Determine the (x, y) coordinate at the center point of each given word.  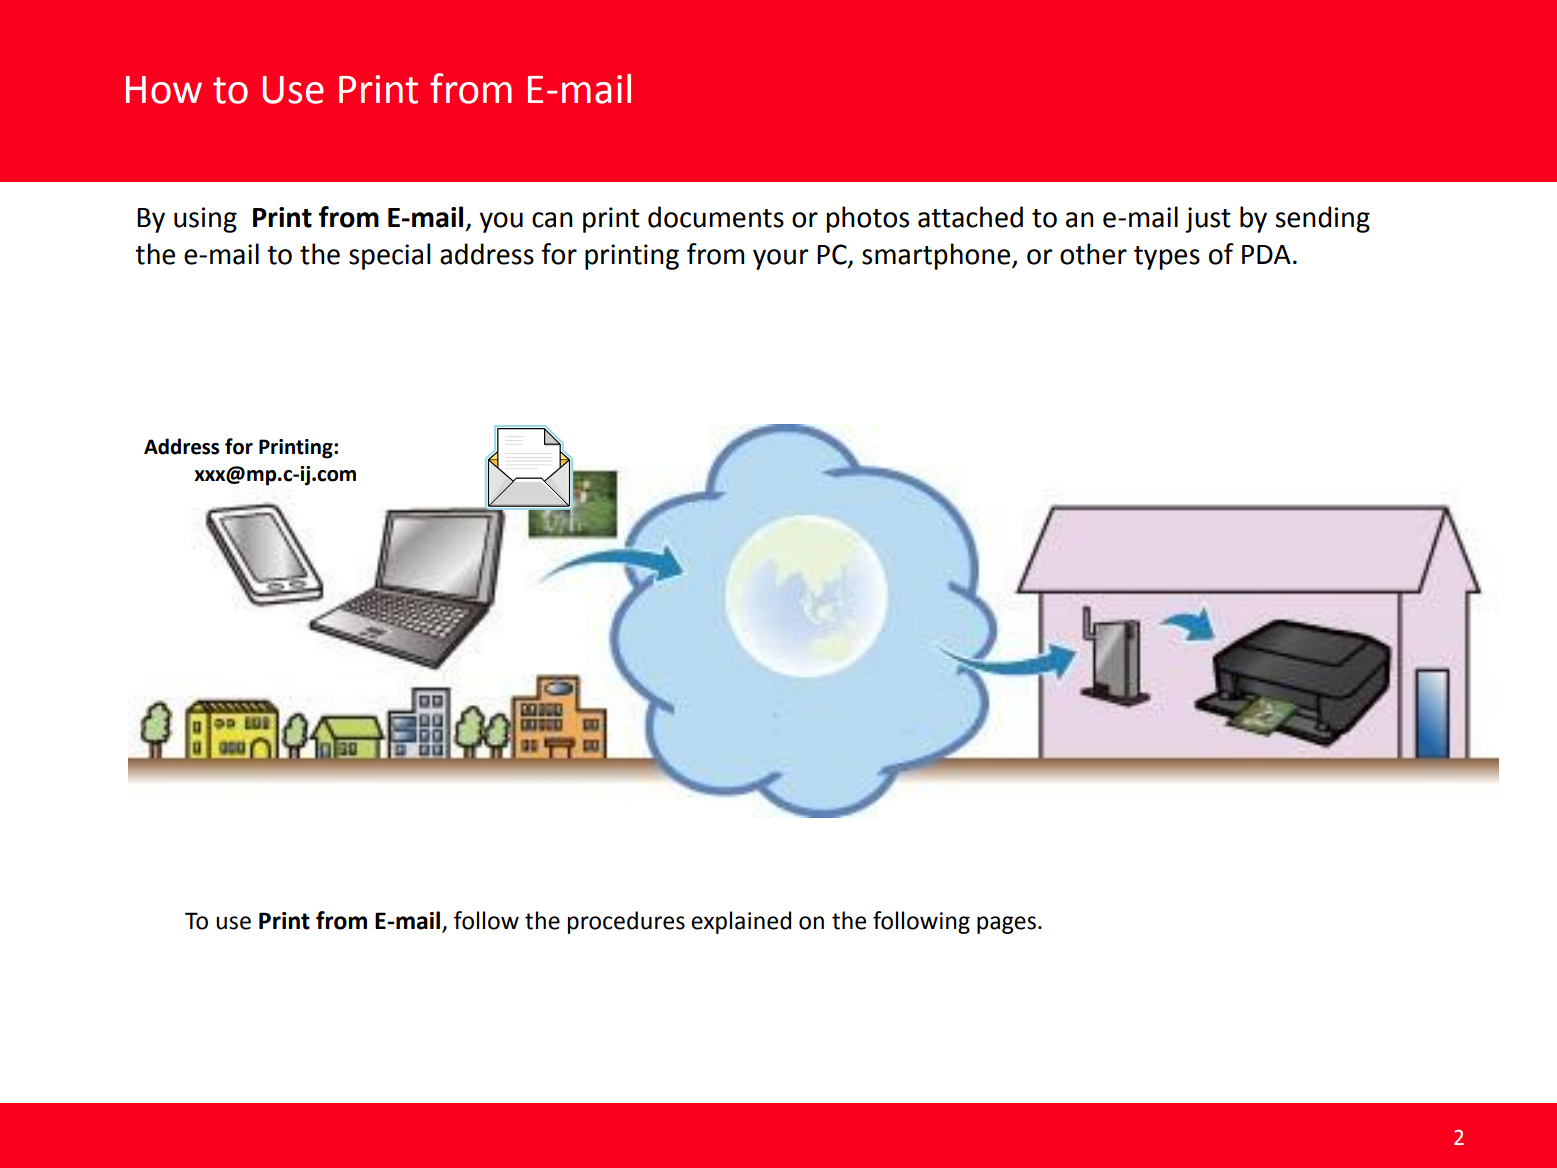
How (164, 90)
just (1208, 220)
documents (716, 217)
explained (741, 922)
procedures (626, 922)
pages (1006, 925)
